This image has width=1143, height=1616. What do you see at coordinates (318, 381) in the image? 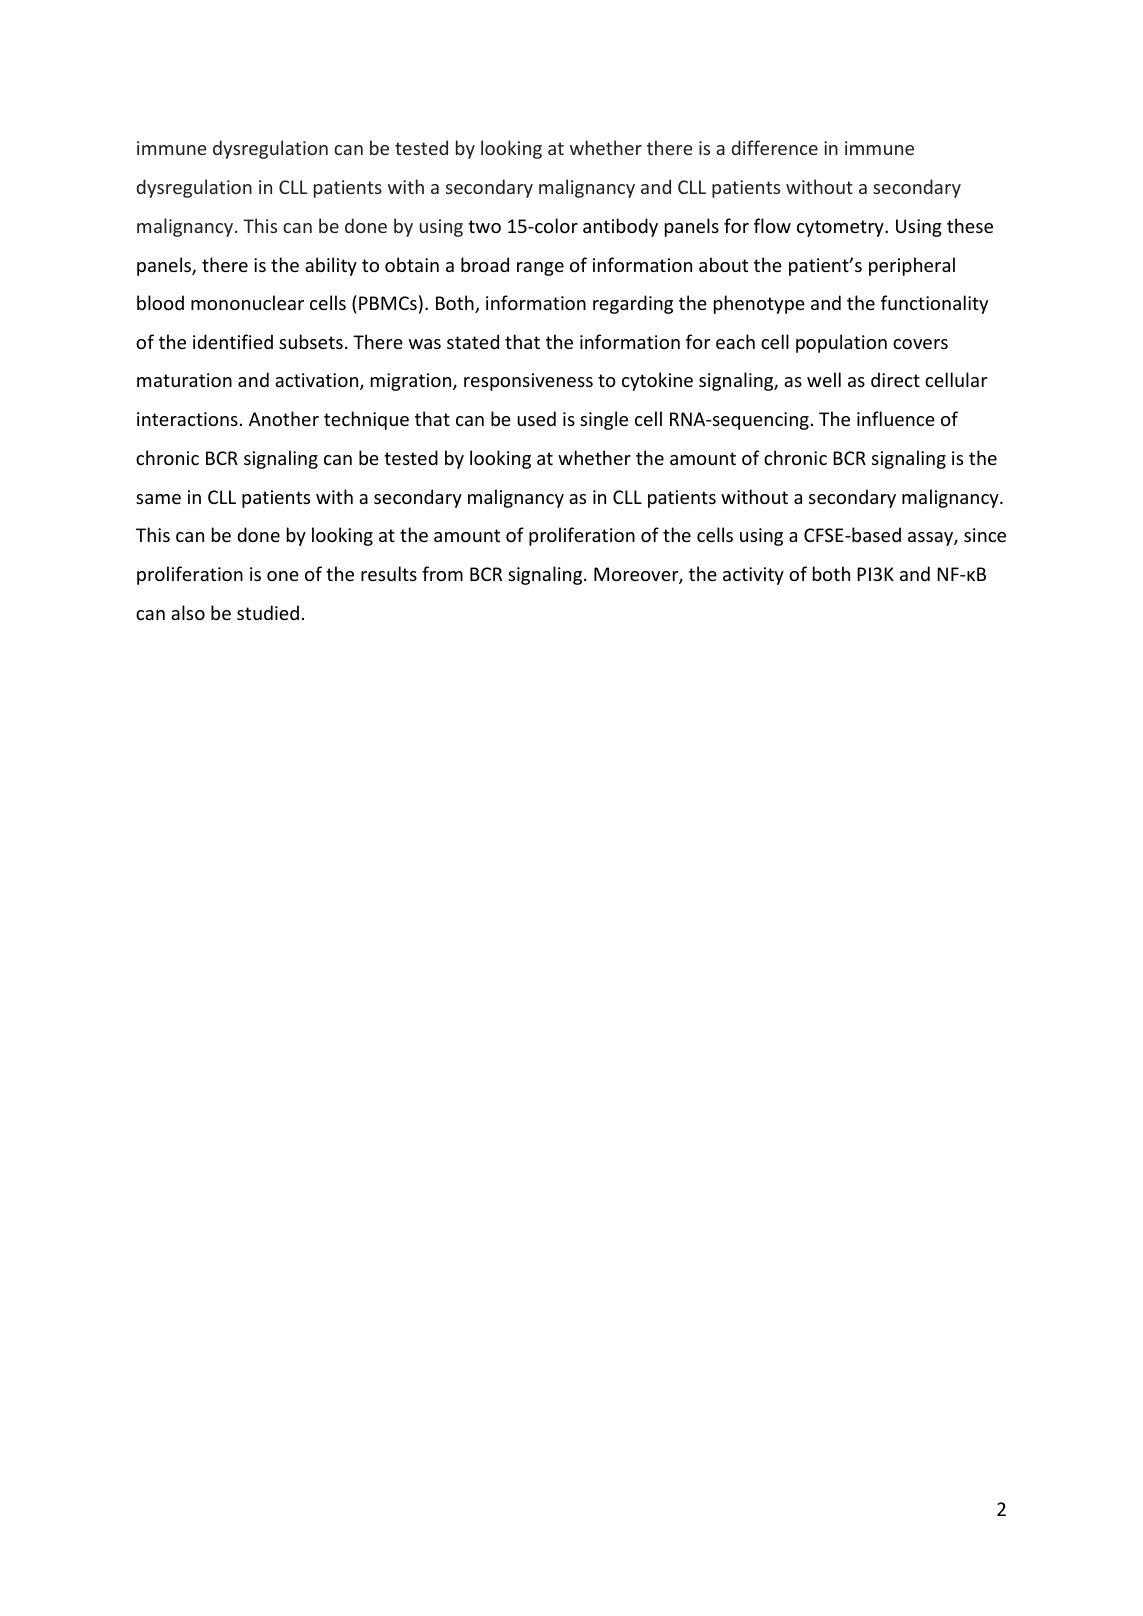
I see `activation` at bounding box center [318, 381].
